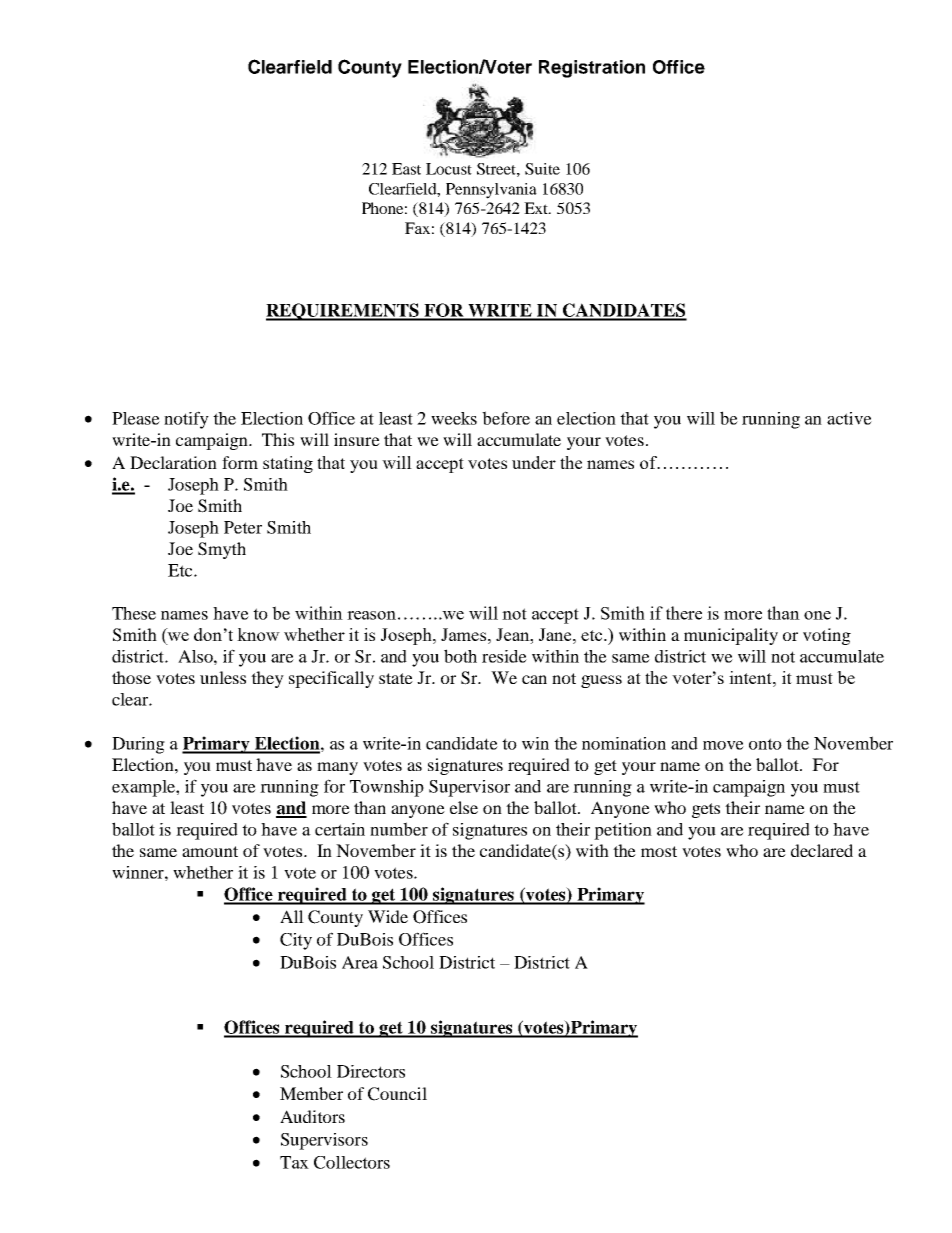  Describe the element at coordinates (849, 418) in the screenshot. I see `active` at that location.
